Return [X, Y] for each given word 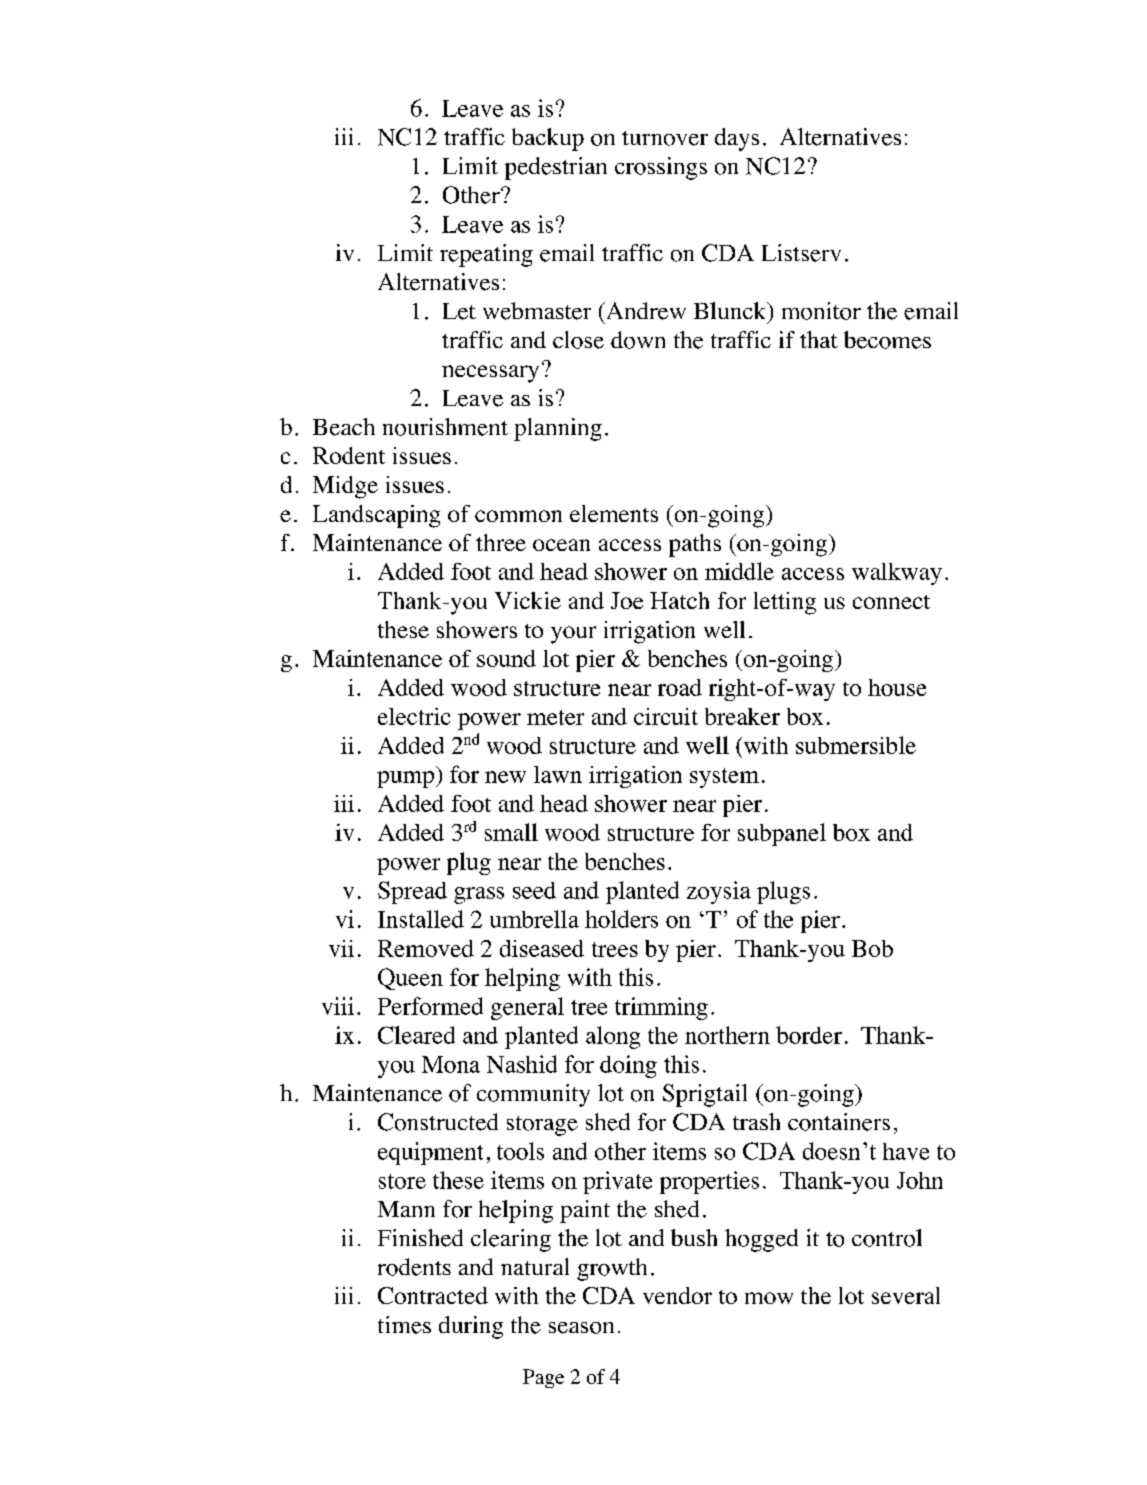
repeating [486, 255]
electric [414, 716]
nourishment [445, 427]
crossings [661, 168]
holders [621, 919]
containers [839, 1122]
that [819, 339]
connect [891, 602]
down [638, 340]
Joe [627, 600]
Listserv [801, 253]
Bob [872, 948]
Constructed [438, 1122]
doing [628, 1066]
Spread [412, 892]
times [404, 1325]
